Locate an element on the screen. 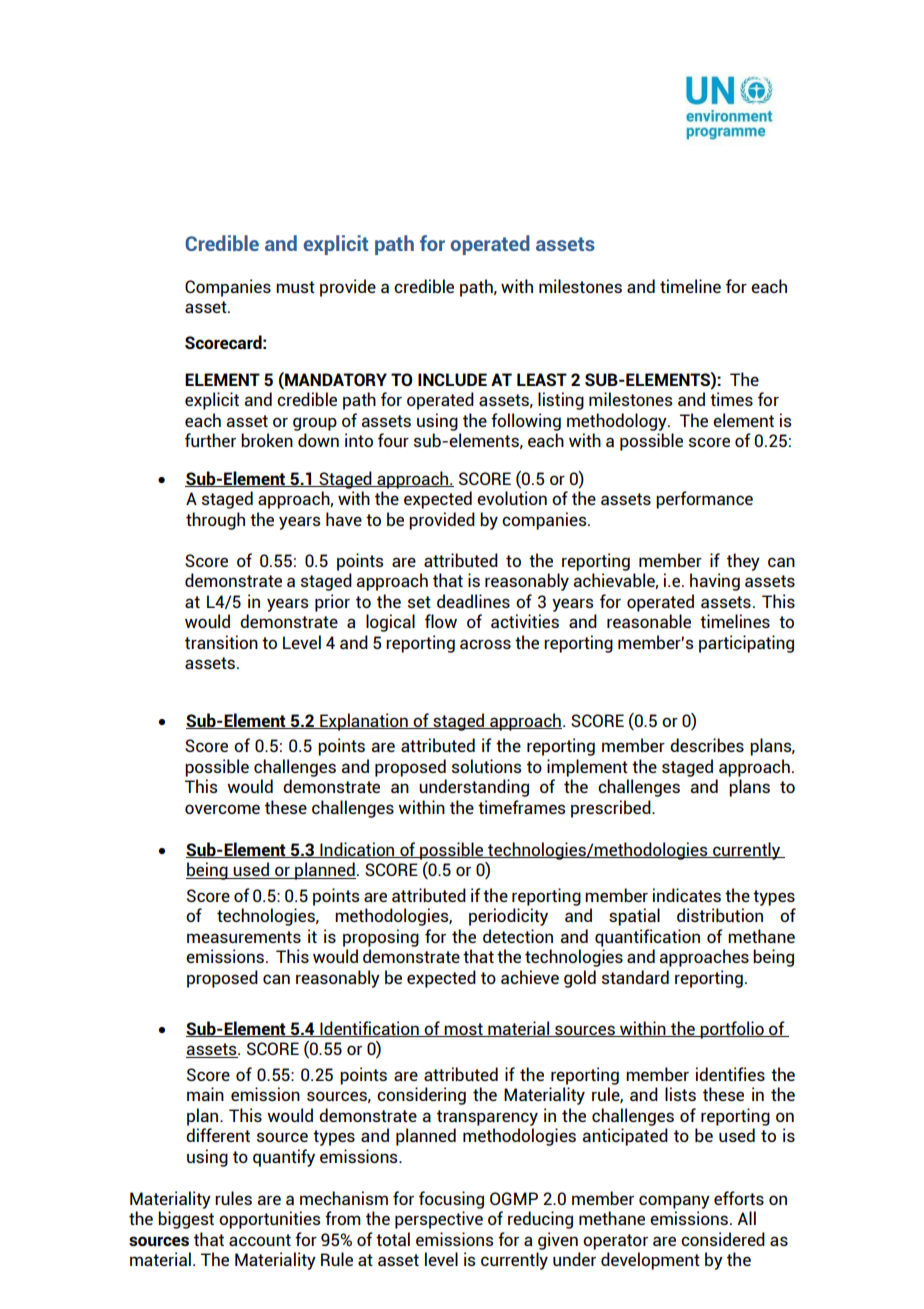  must is located at coordinates (295, 287).
